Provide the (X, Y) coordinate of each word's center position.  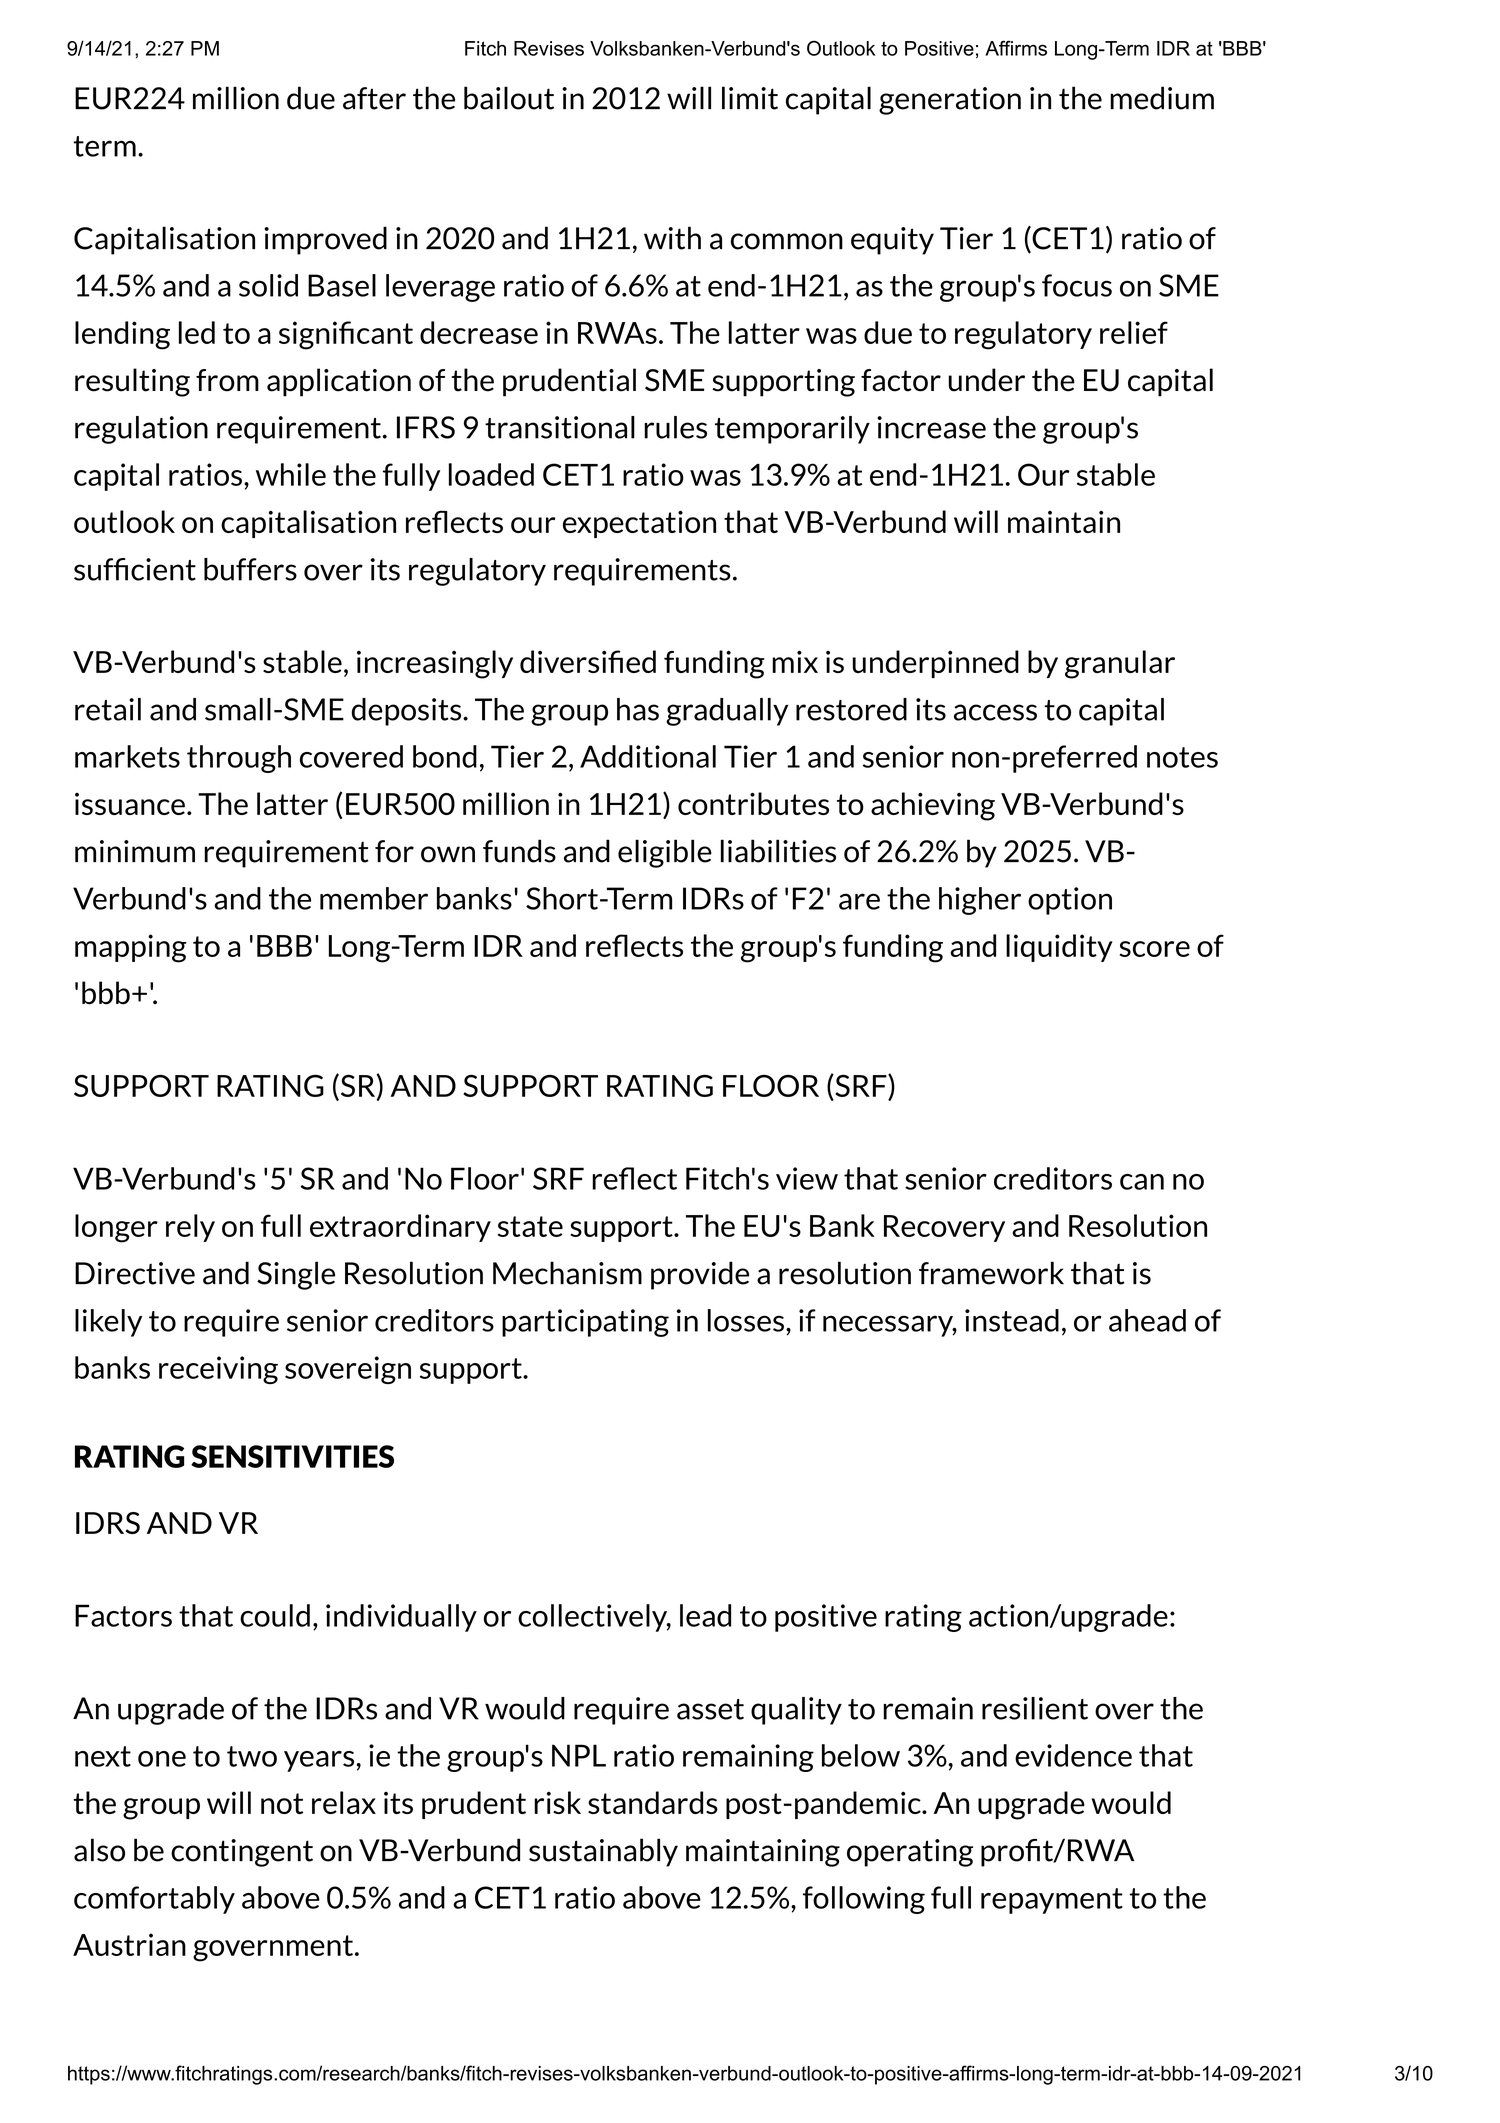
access (995, 712)
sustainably (603, 1852)
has (638, 709)
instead (1012, 1320)
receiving (218, 1370)
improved (325, 240)
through (239, 759)
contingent (242, 1853)
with (672, 238)
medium (1162, 98)
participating (585, 1323)
